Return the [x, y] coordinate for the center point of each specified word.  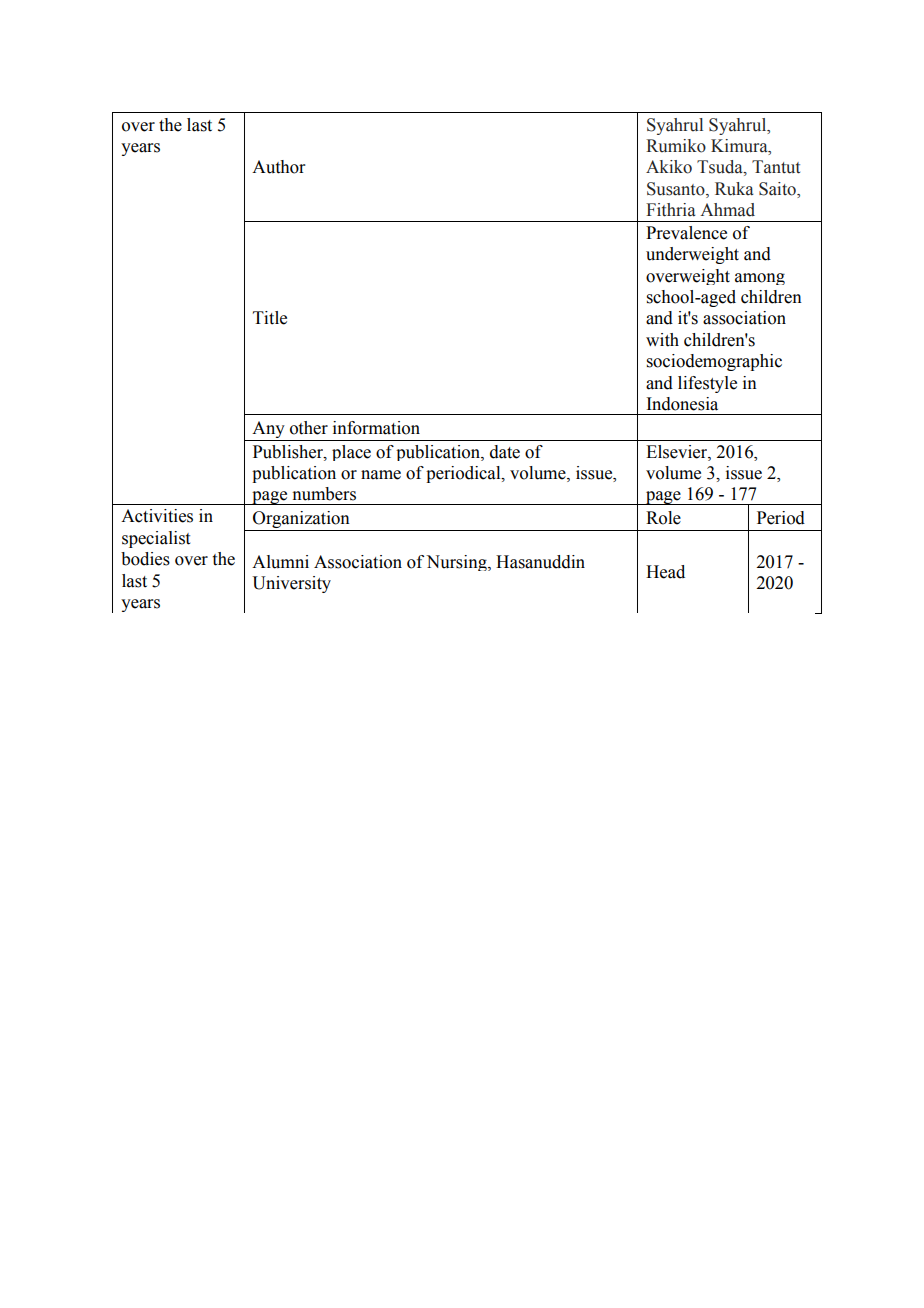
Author [279, 167]
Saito [778, 190]
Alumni [280, 562]
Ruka [734, 189]
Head [665, 572]
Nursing [457, 563]
